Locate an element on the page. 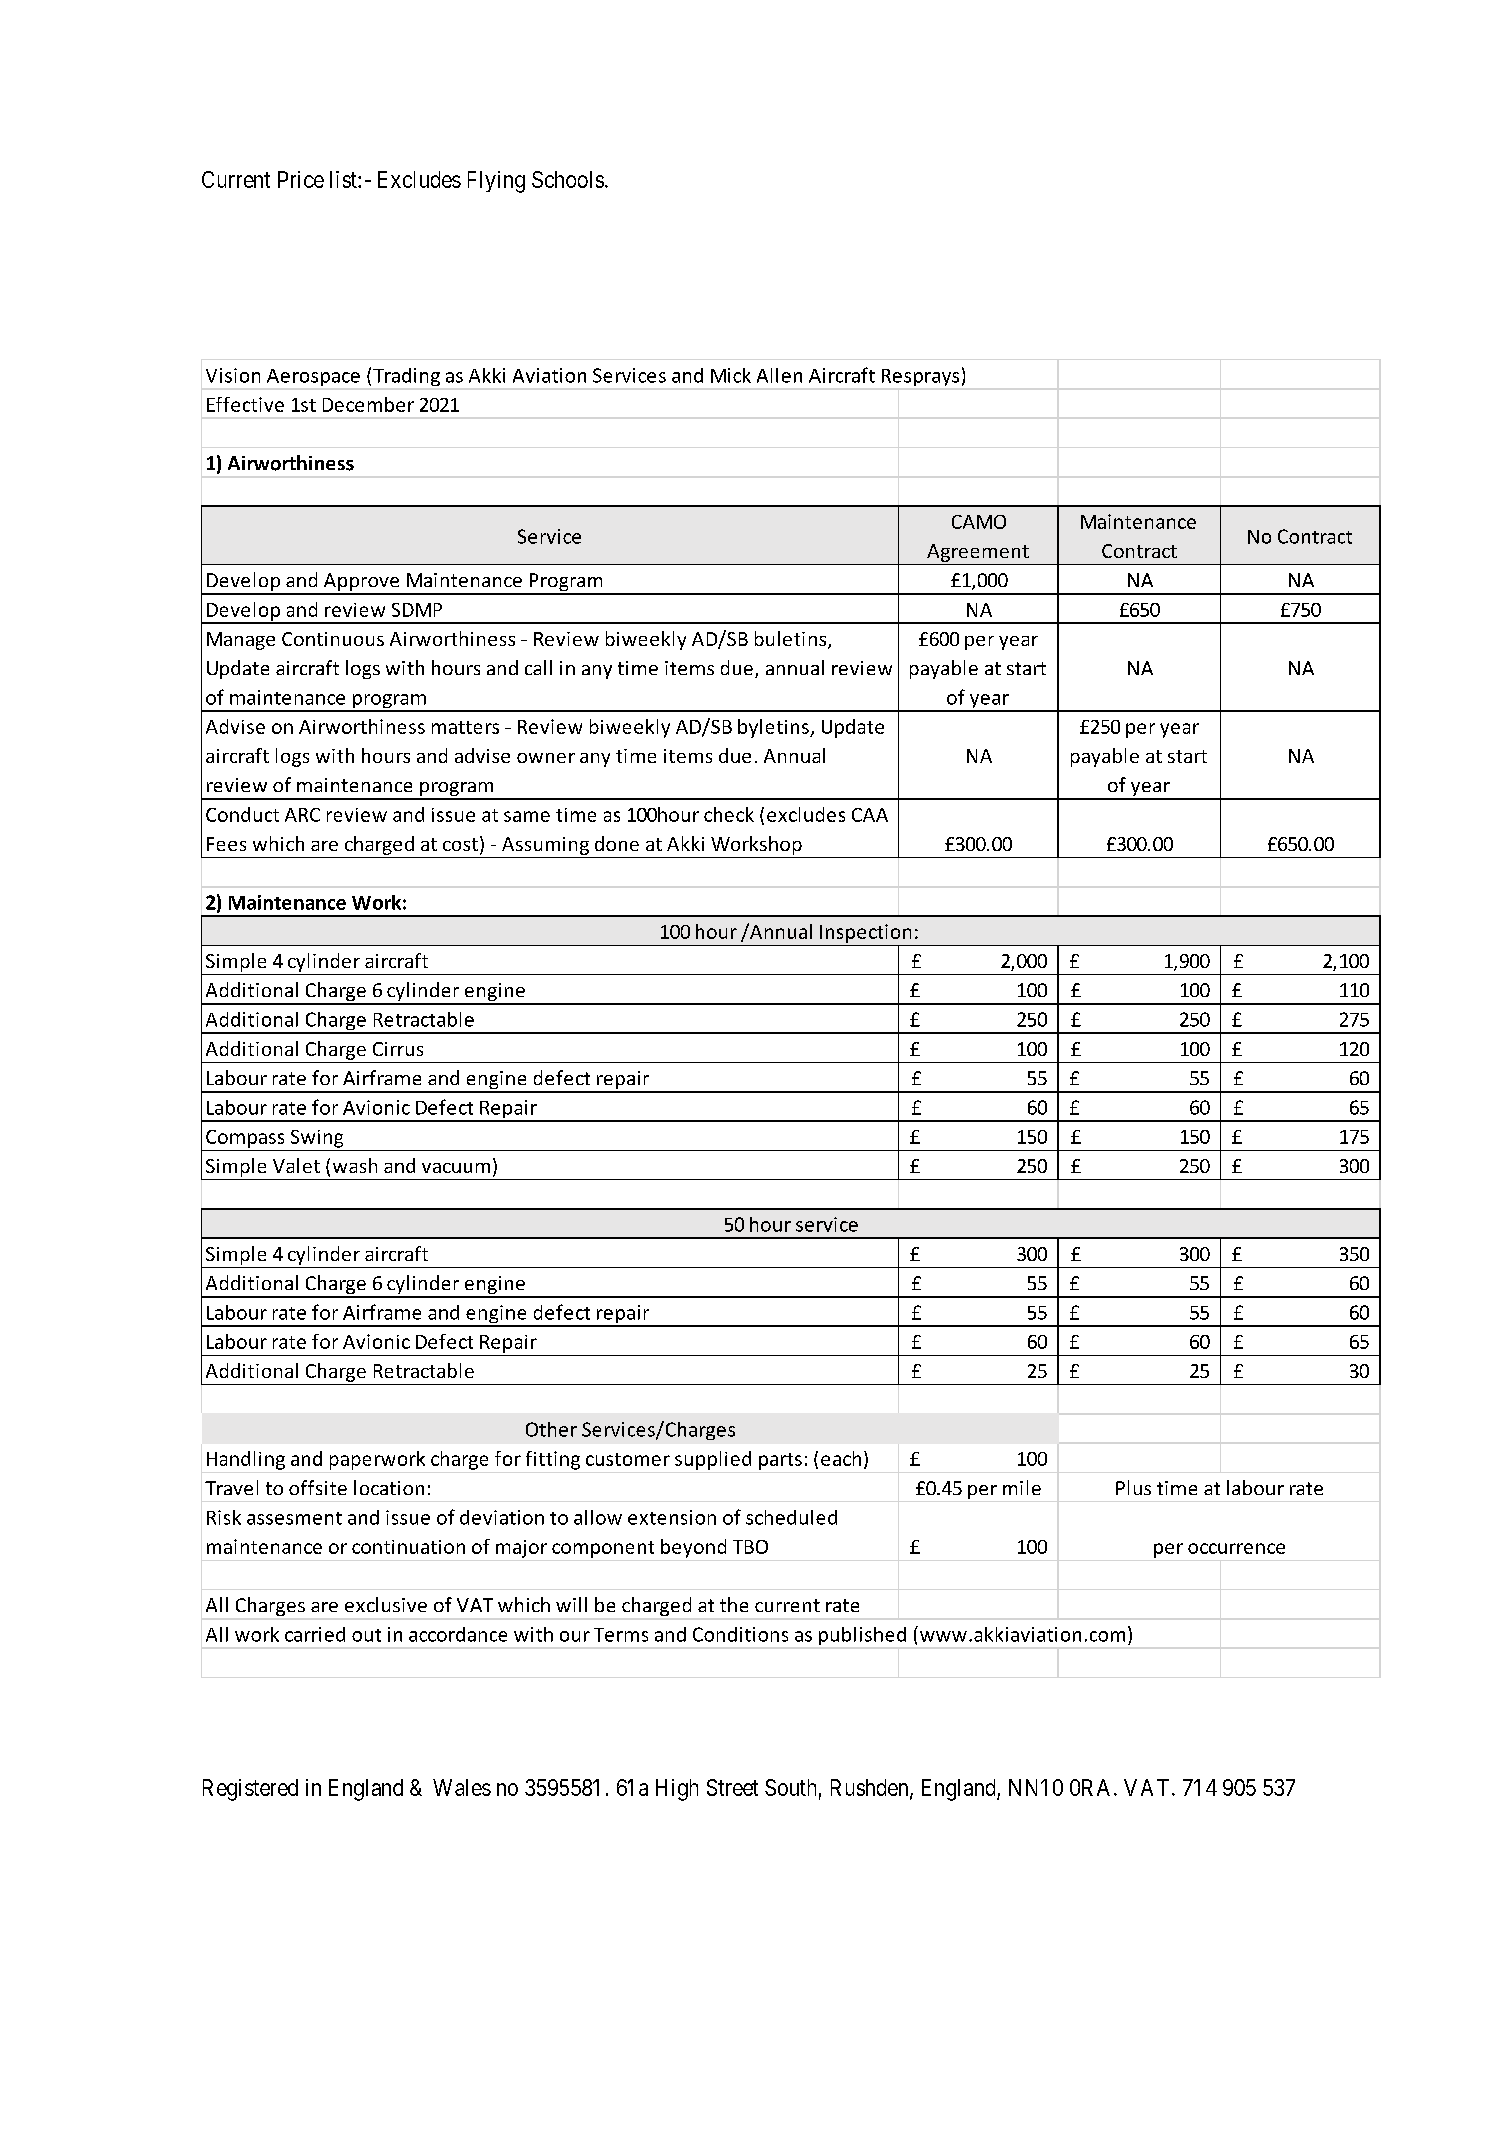 This document has width=1509, height=2135. Allen is located at coordinates (779, 375).
